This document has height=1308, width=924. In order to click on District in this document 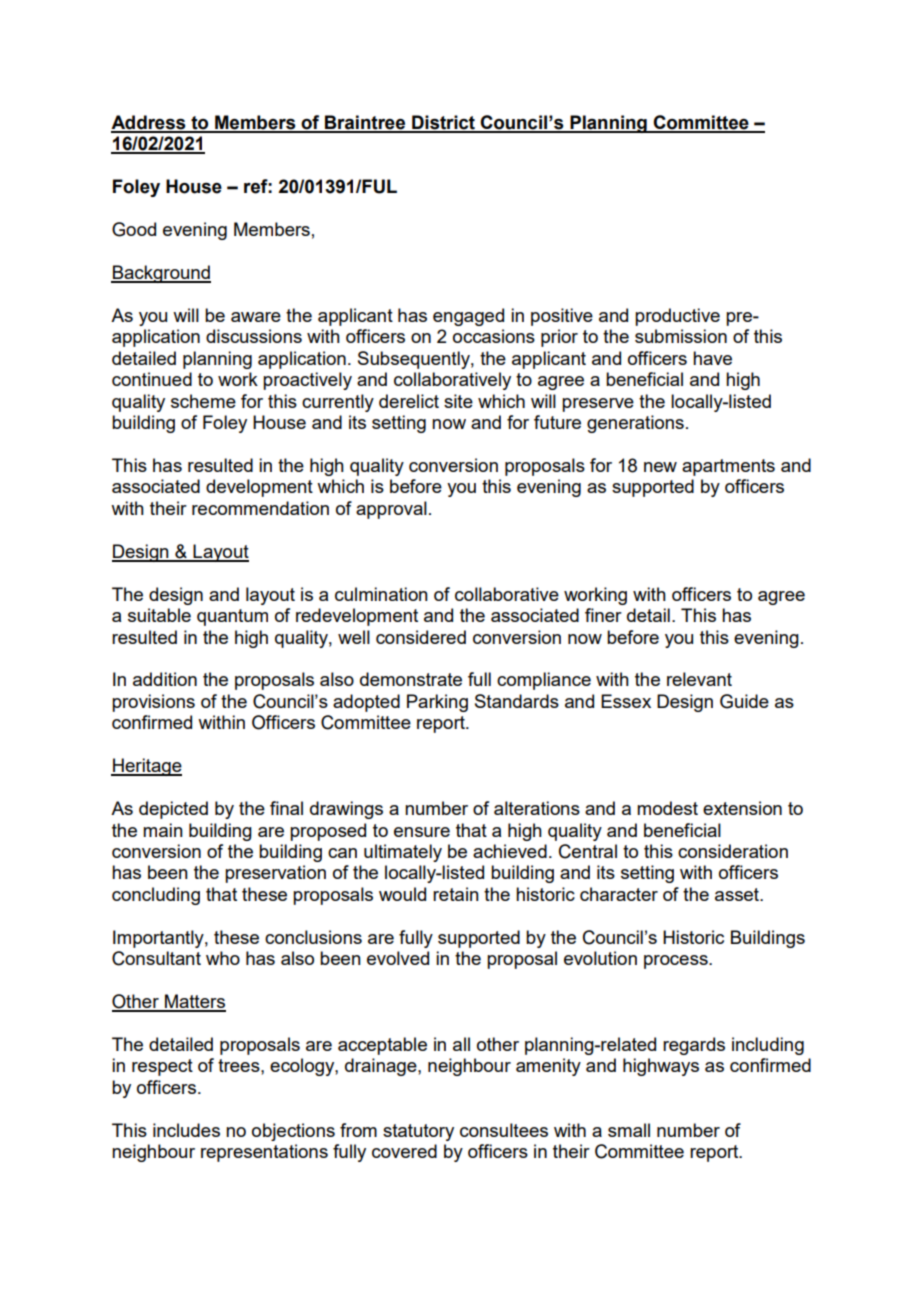, I will do `click(443, 123)`.
